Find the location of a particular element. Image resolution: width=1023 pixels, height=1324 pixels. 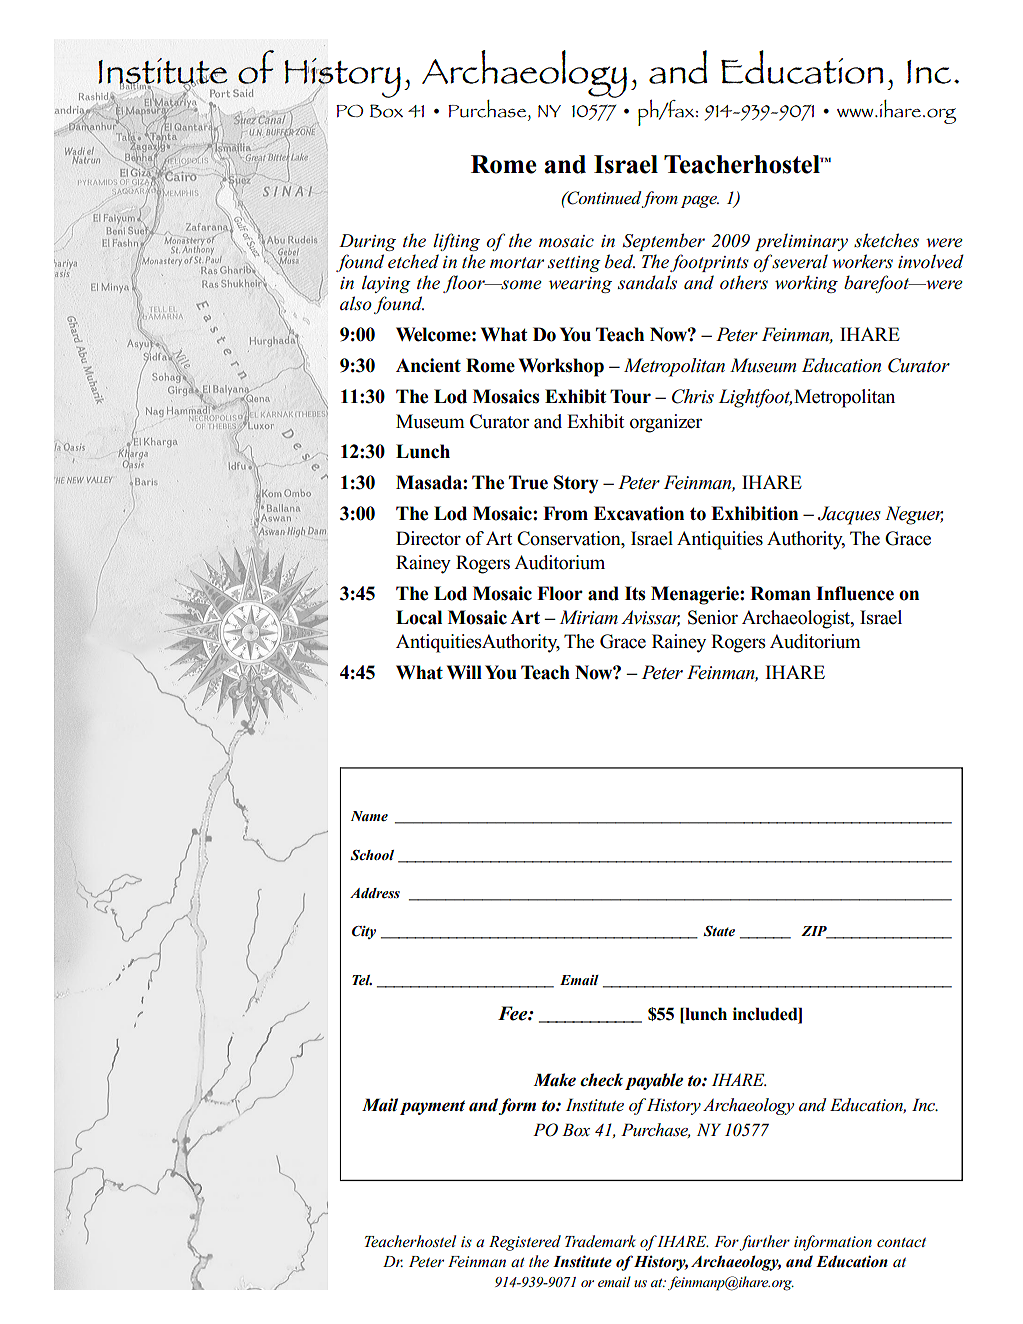

Director is located at coordinates (428, 538).
